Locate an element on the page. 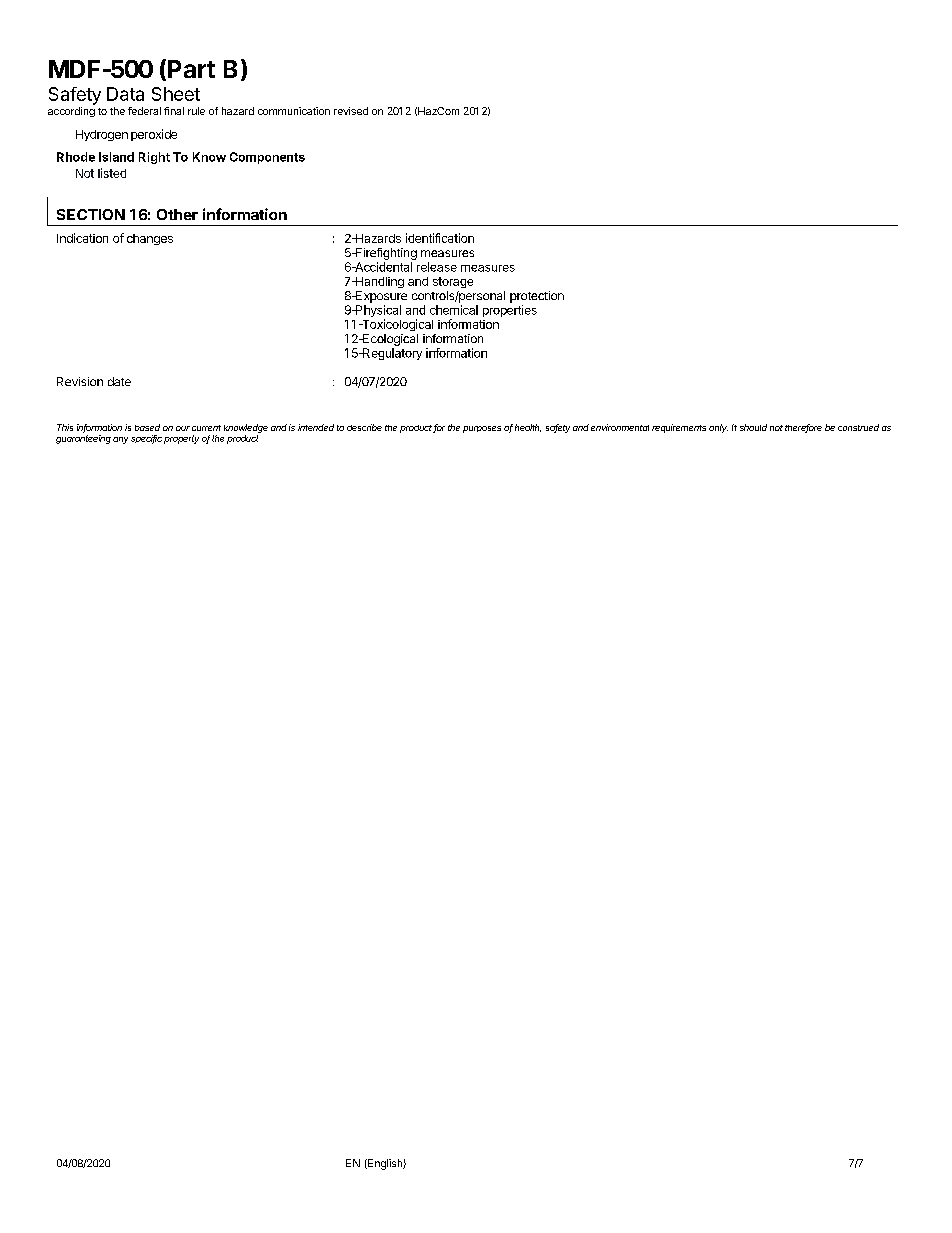 This page has height=1233, width=952. release is located at coordinates (437, 267).
